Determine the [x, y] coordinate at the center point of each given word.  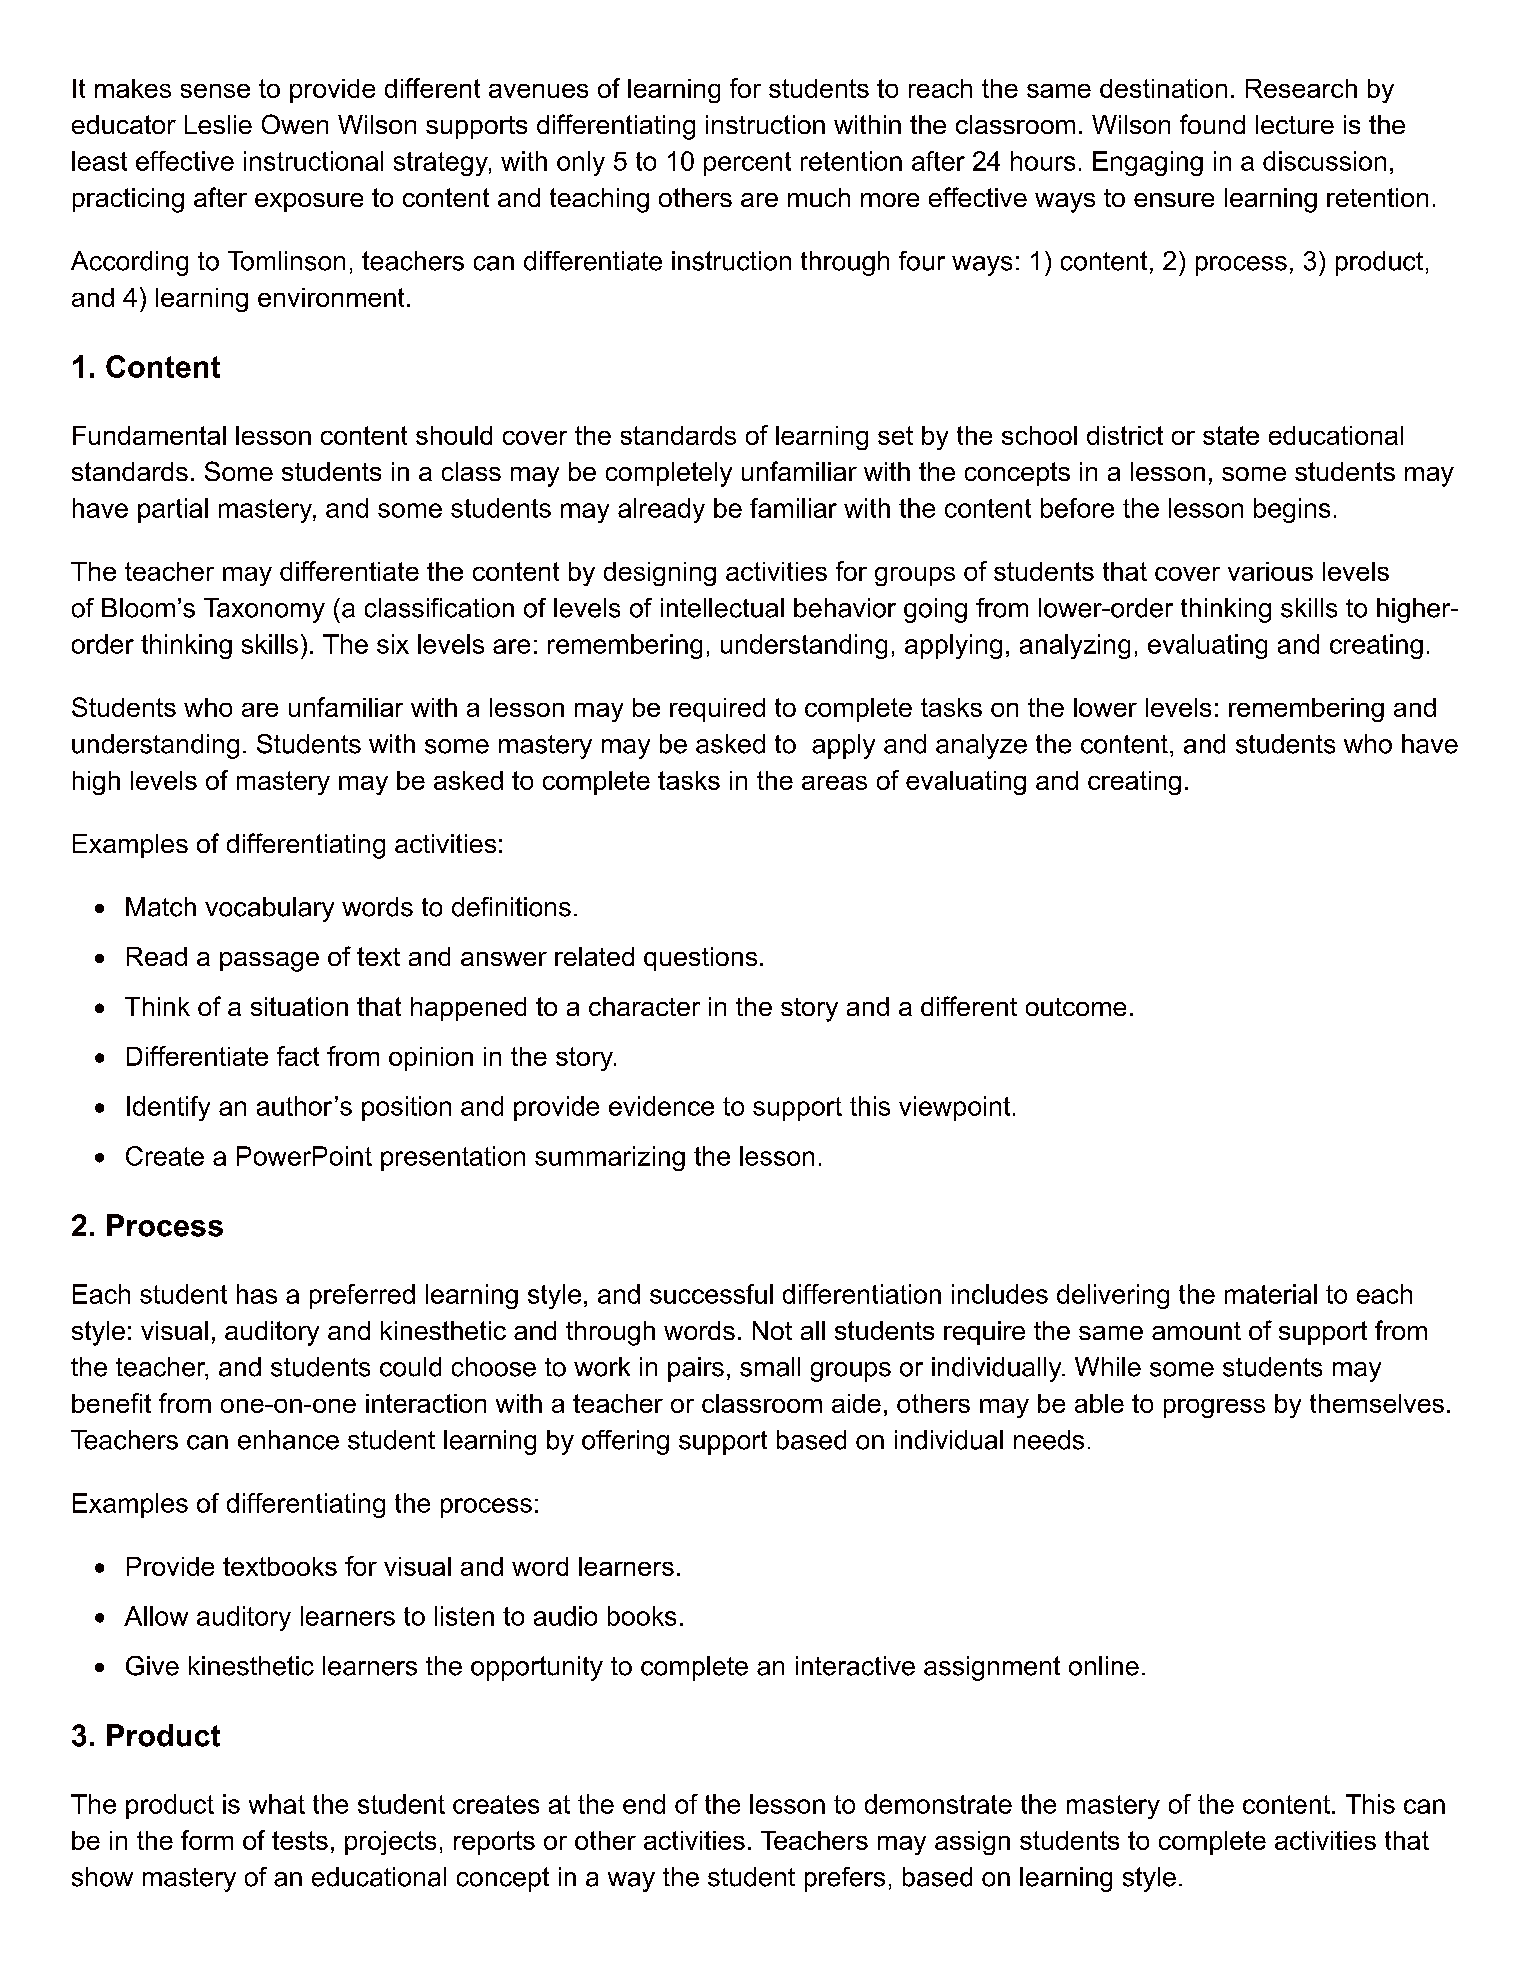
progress [1214, 1408]
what [277, 1804]
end [644, 1804]
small [770, 1367]
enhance [288, 1440]
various [1270, 571]
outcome [1076, 1007]
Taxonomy [264, 610]
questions [700, 959]
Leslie [218, 124]
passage [269, 962]
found [1212, 124]
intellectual [722, 608]
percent [747, 164]
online [1104, 1666]
